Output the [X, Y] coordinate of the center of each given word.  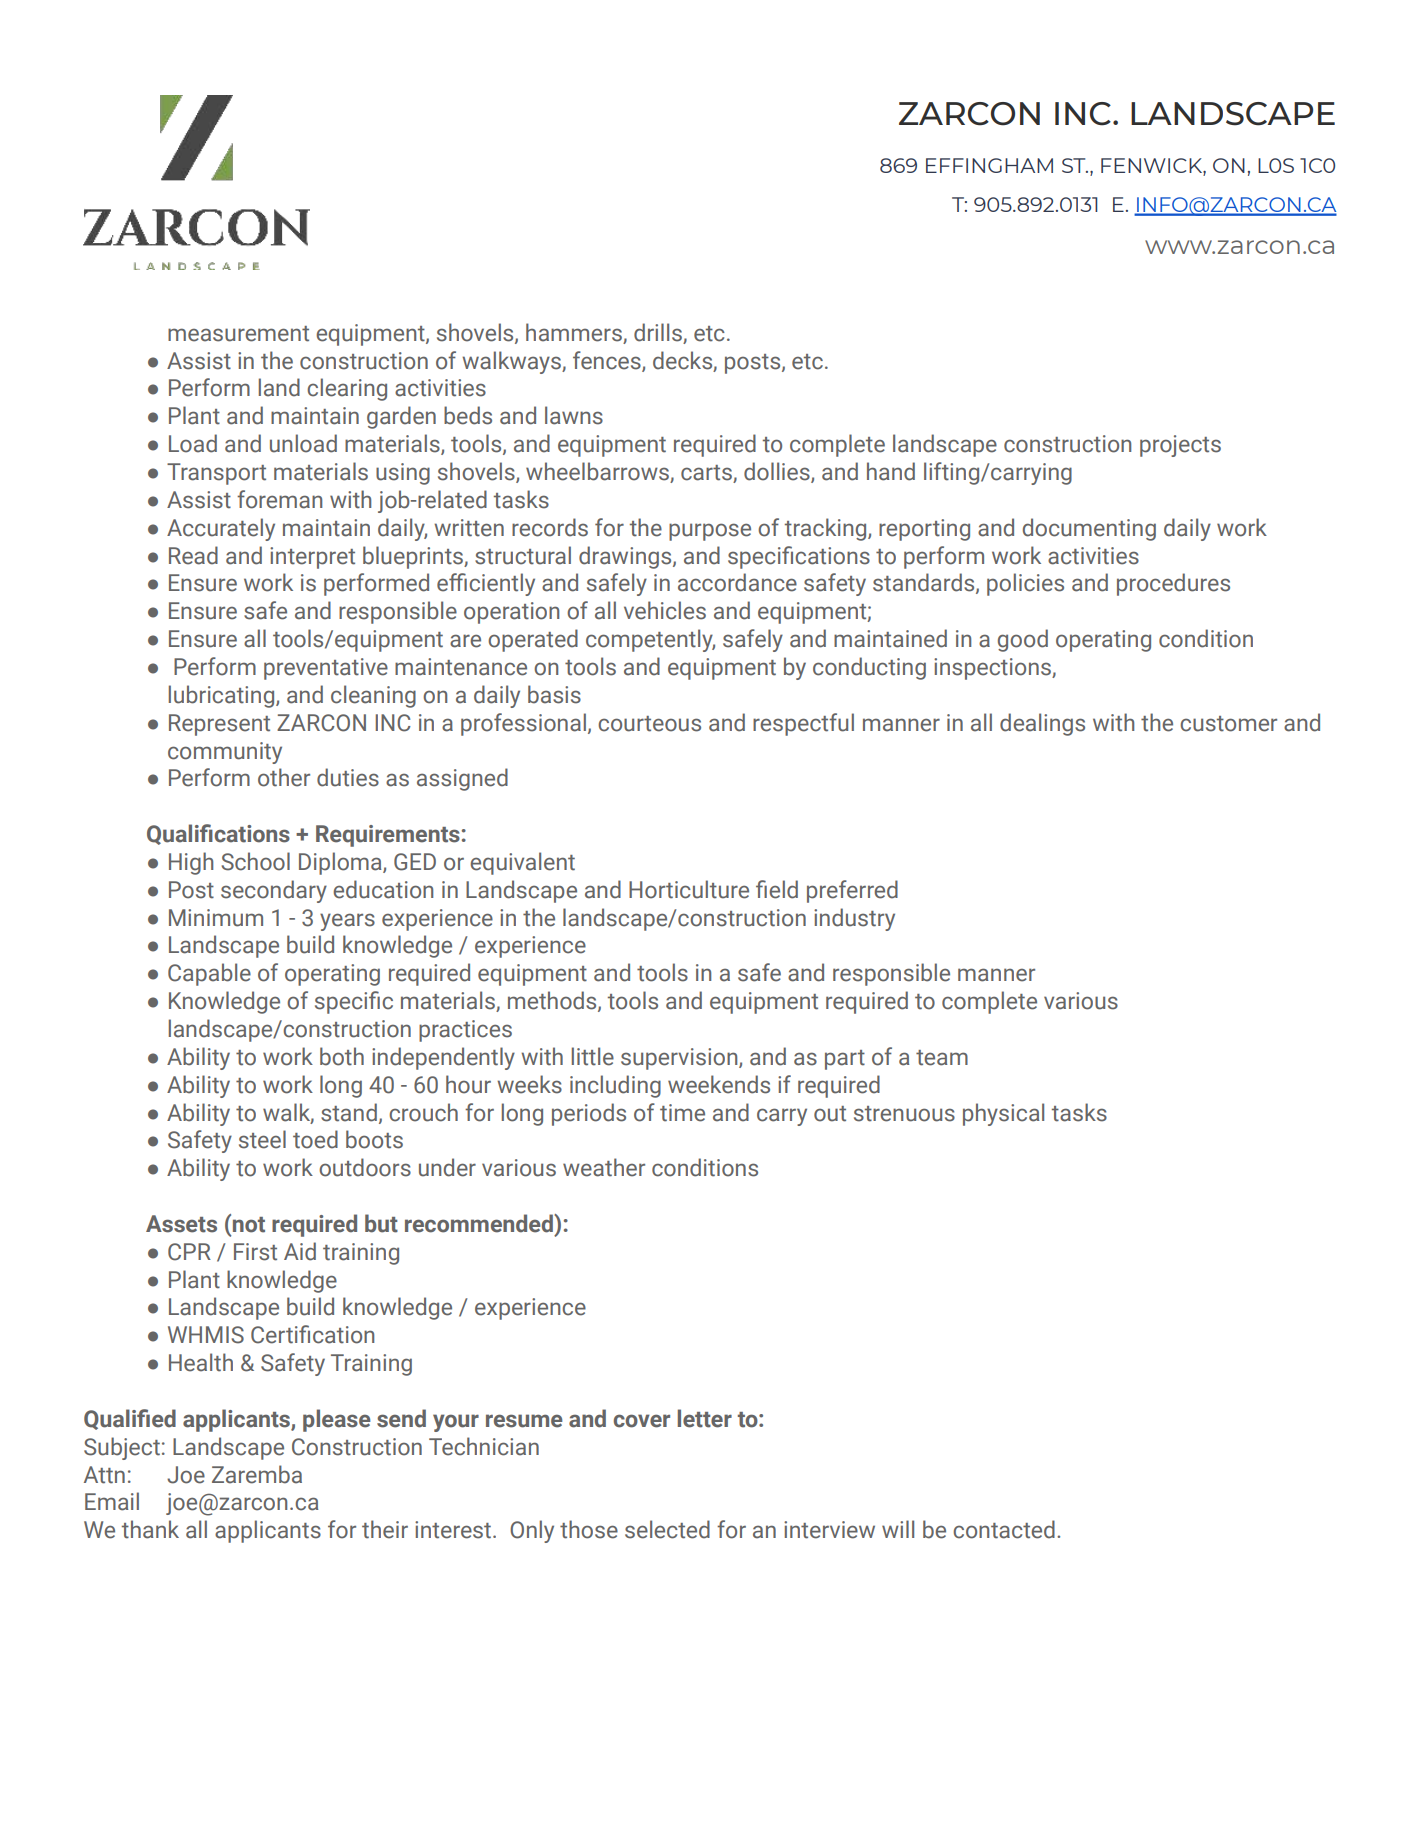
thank [150, 1529]
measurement [238, 334]
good [1023, 640]
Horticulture [689, 889]
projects [1180, 446]
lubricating [223, 696]
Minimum [216, 918]
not [249, 1225]
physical [1003, 1114]
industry [854, 919]
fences [608, 361]
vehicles [665, 610]
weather [604, 1167]
